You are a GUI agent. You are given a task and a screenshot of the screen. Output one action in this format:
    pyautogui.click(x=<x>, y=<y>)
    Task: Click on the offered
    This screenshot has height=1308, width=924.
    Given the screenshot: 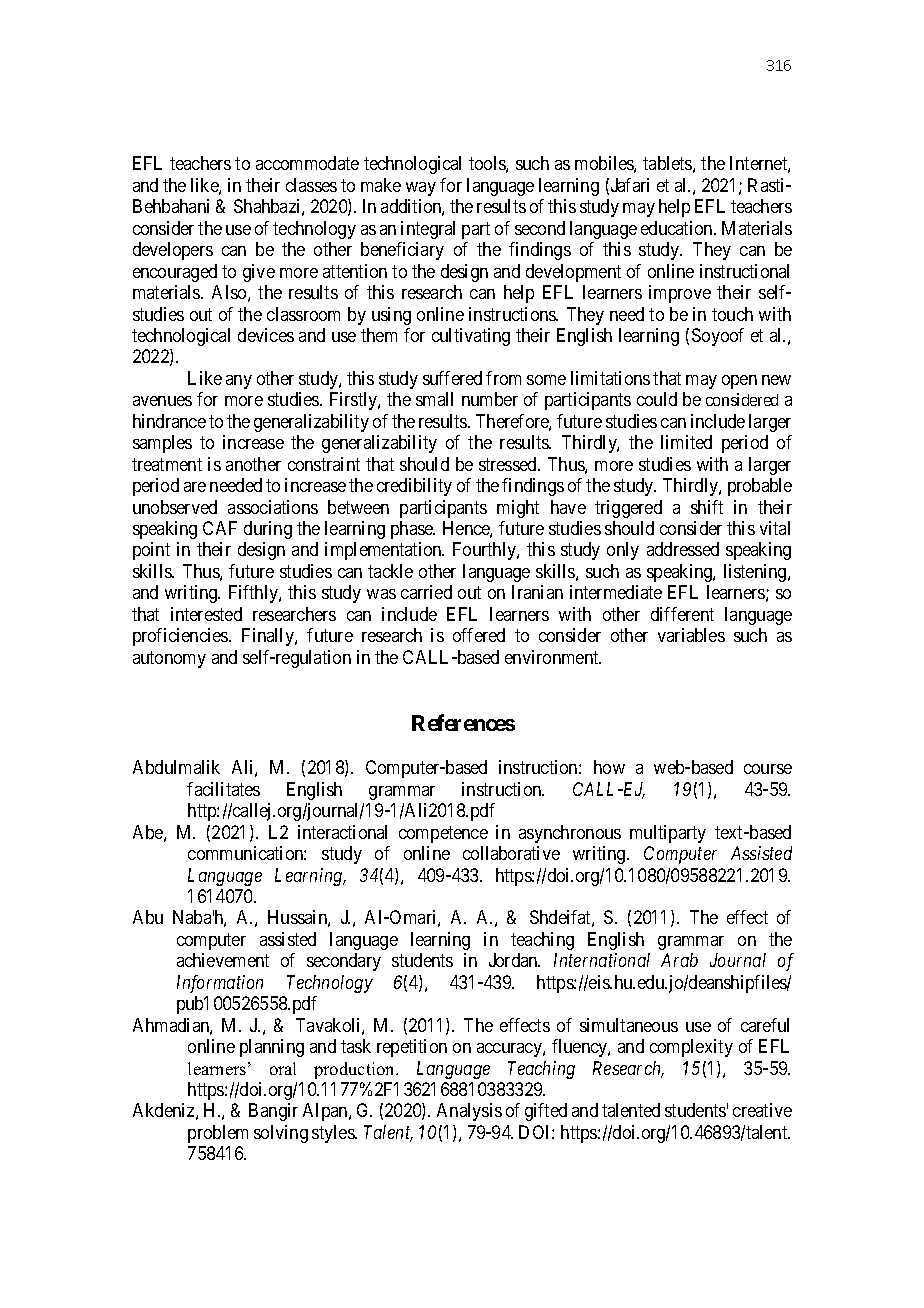 What is the action you would take?
    pyautogui.click(x=479, y=635)
